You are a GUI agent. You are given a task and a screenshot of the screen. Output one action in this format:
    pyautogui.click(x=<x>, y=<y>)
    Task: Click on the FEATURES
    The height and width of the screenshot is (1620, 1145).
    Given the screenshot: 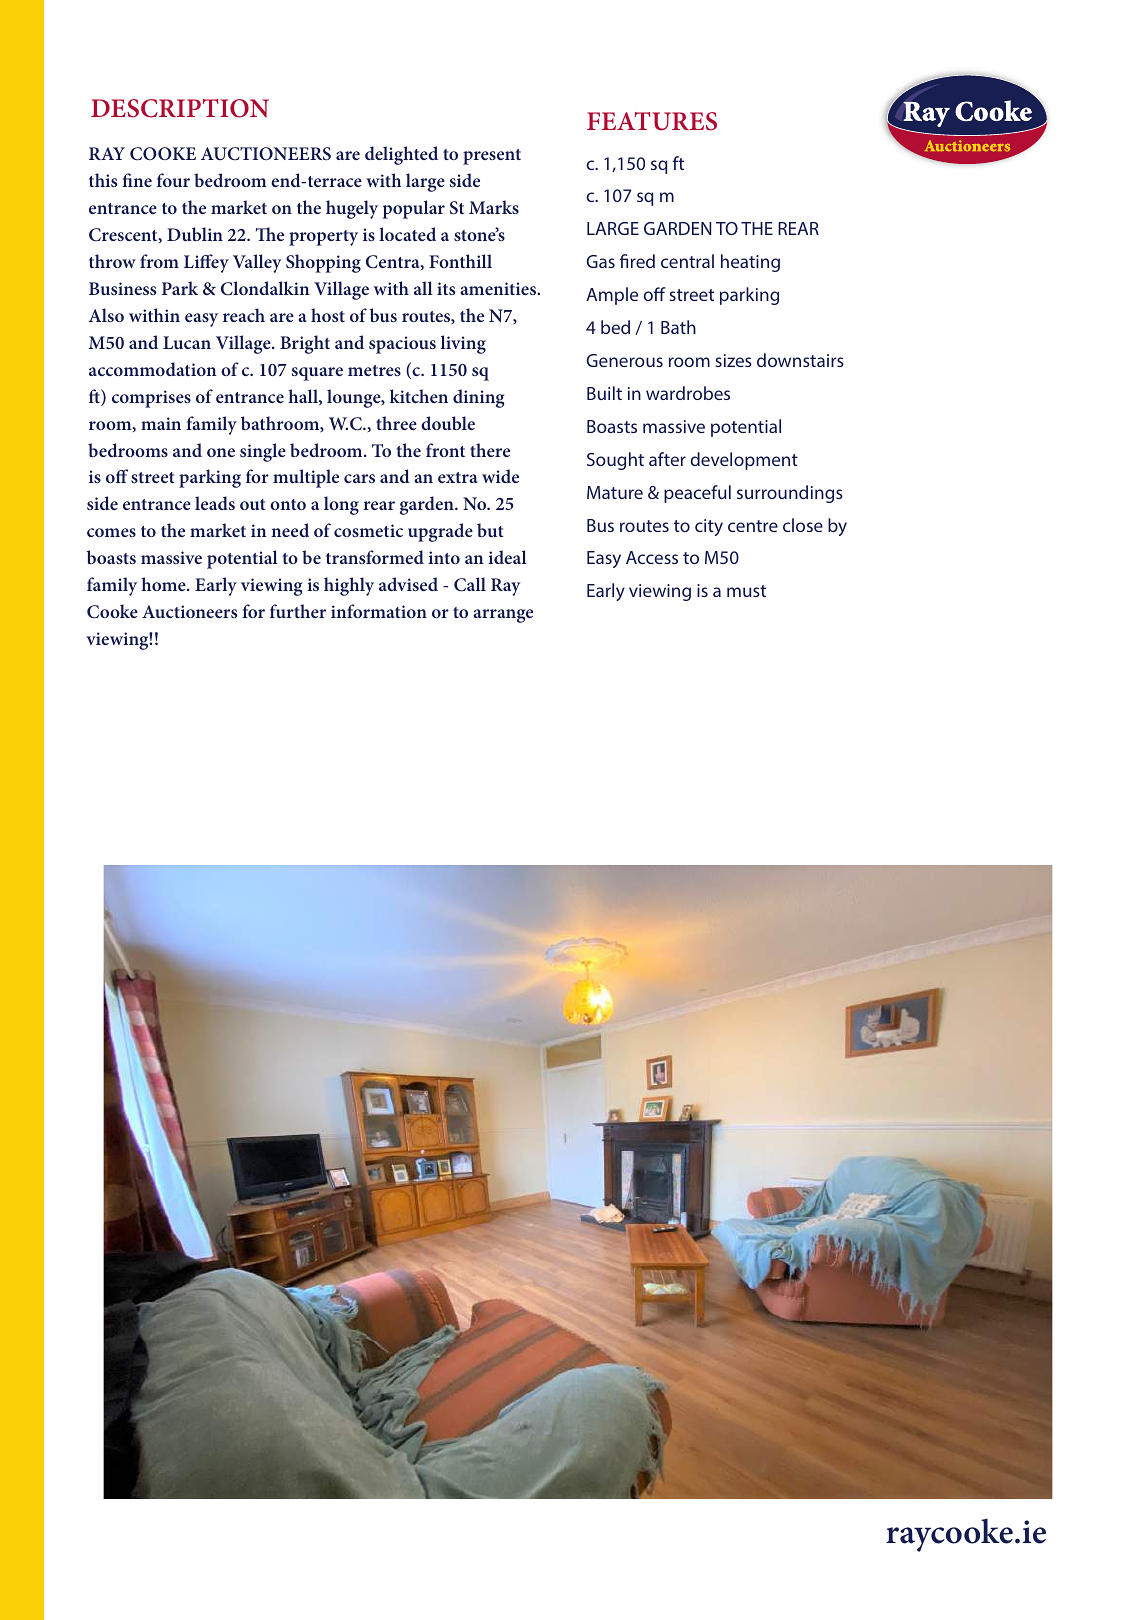 What is the action you would take?
    pyautogui.click(x=652, y=121)
